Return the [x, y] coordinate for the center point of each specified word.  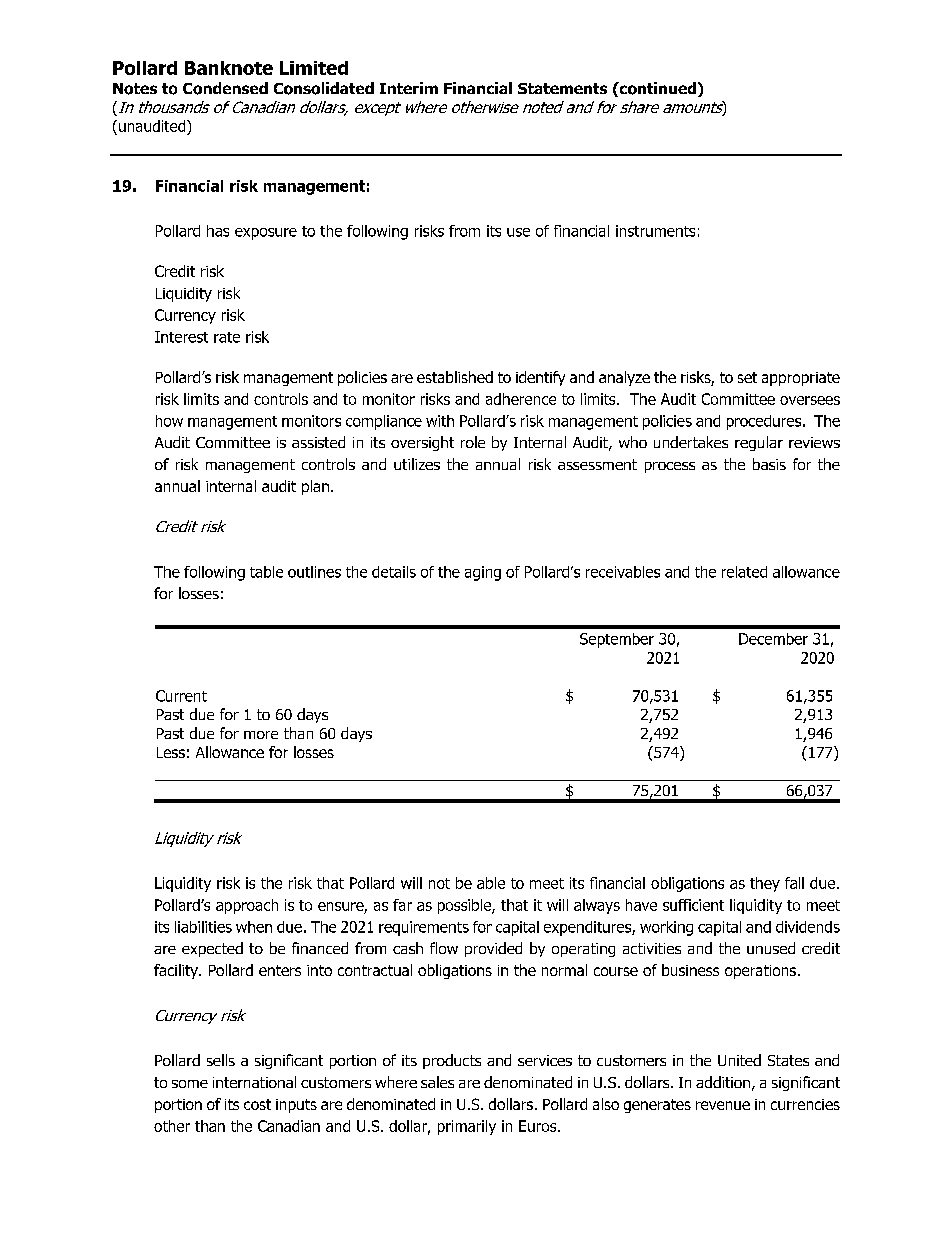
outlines [314, 572]
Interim [409, 88]
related [744, 572]
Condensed [225, 88]
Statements [562, 88]
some [190, 1084]
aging [483, 573]
